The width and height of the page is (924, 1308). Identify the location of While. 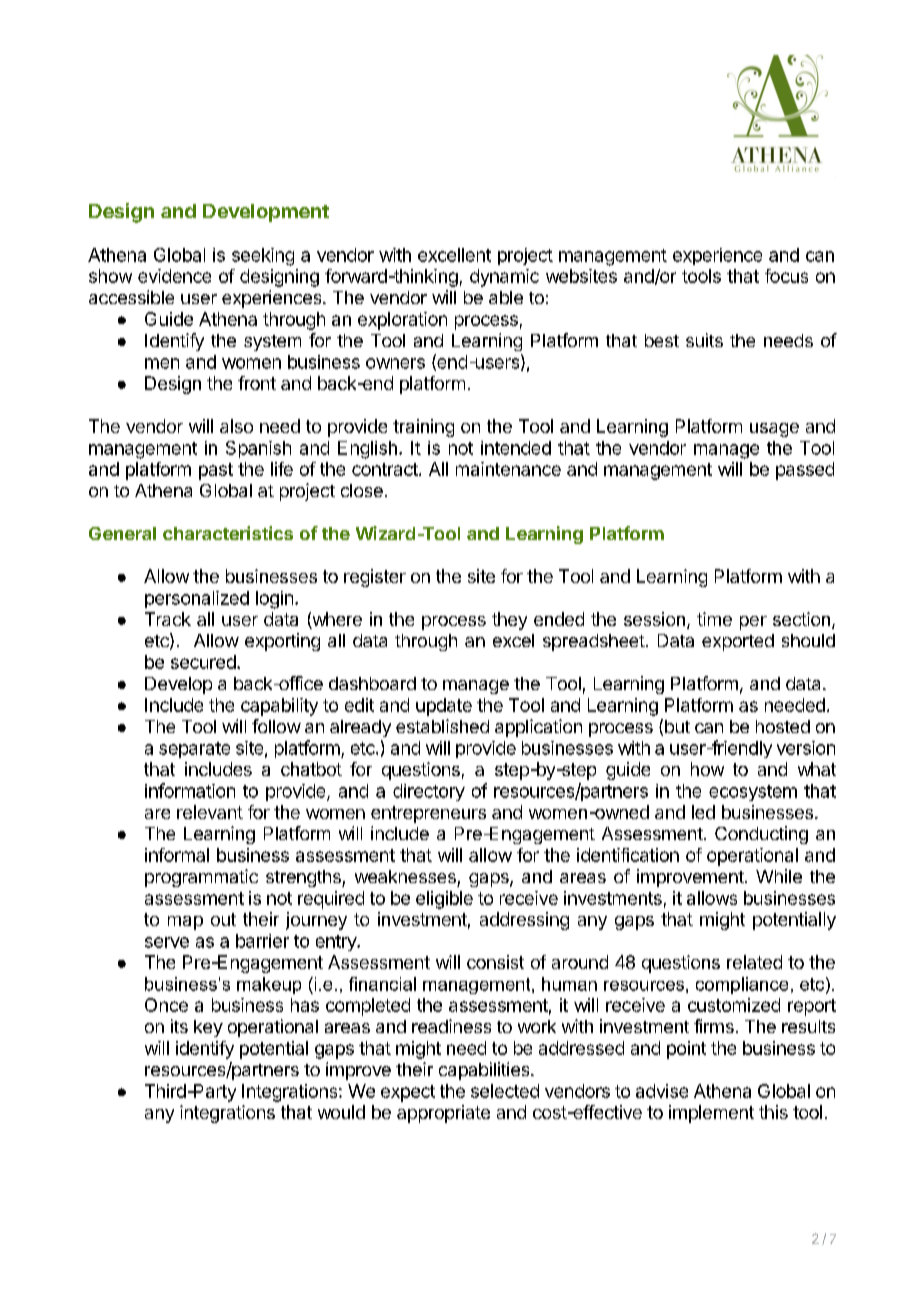
(779, 876).
